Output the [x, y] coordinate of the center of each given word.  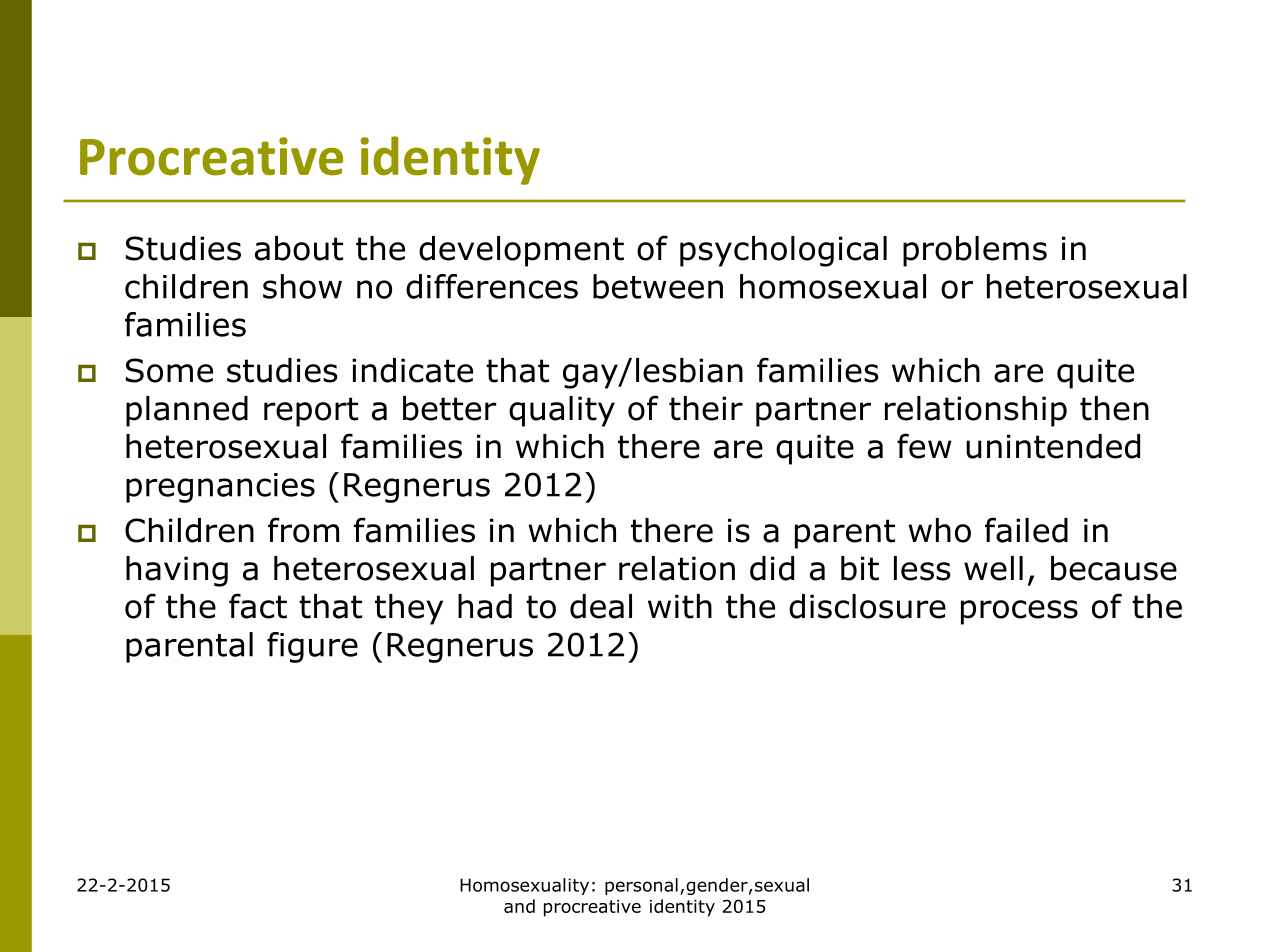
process [1019, 612]
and [519, 906]
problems [975, 251]
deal [601, 606]
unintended [1053, 446]
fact [258, 606]
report [311, 412]
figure [312, 647]
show [302, 286]
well [993, 568]
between [658, 286]
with [680, 606]
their [706, 408]
